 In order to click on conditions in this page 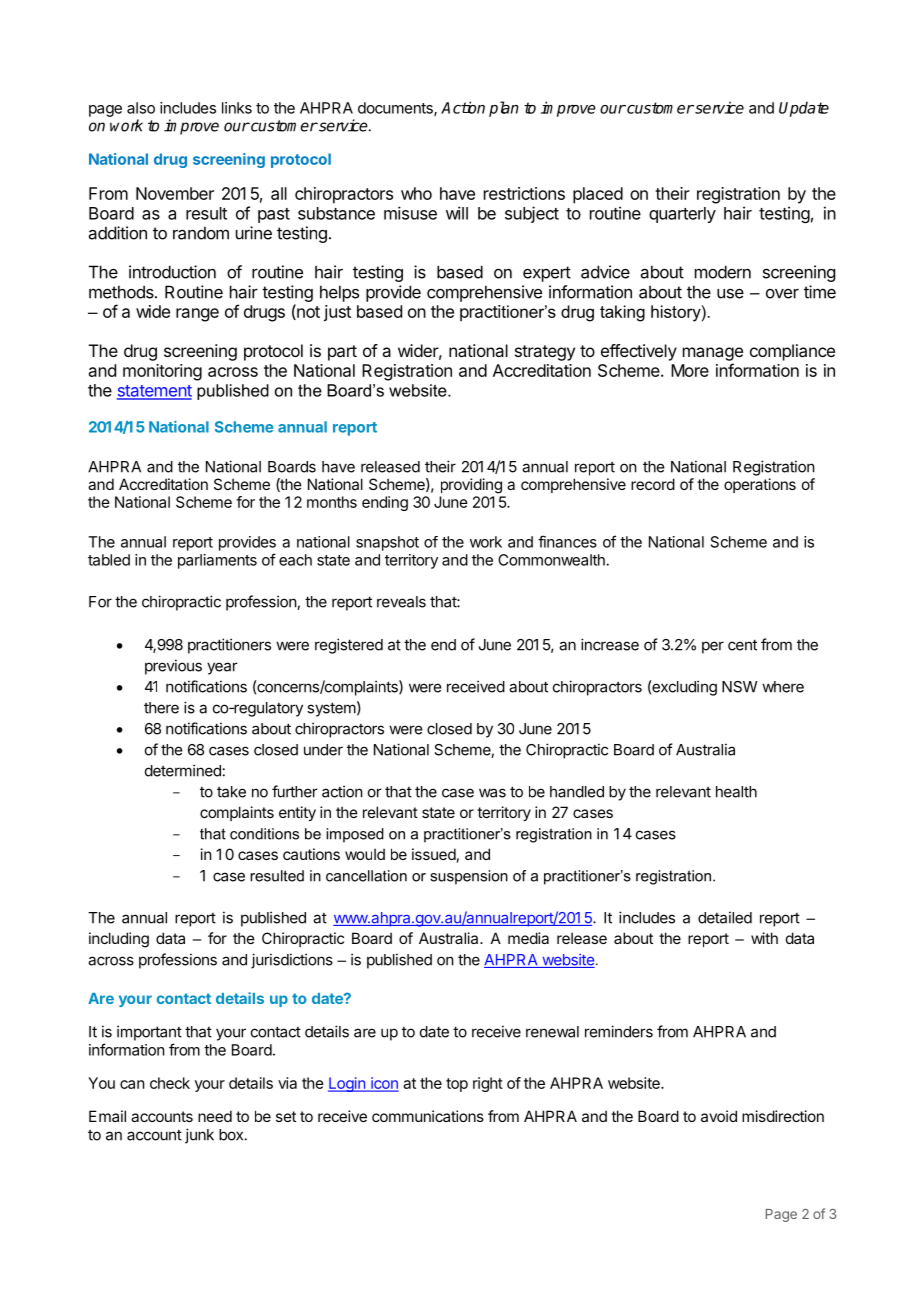, I will do `click(264, 834)`.
